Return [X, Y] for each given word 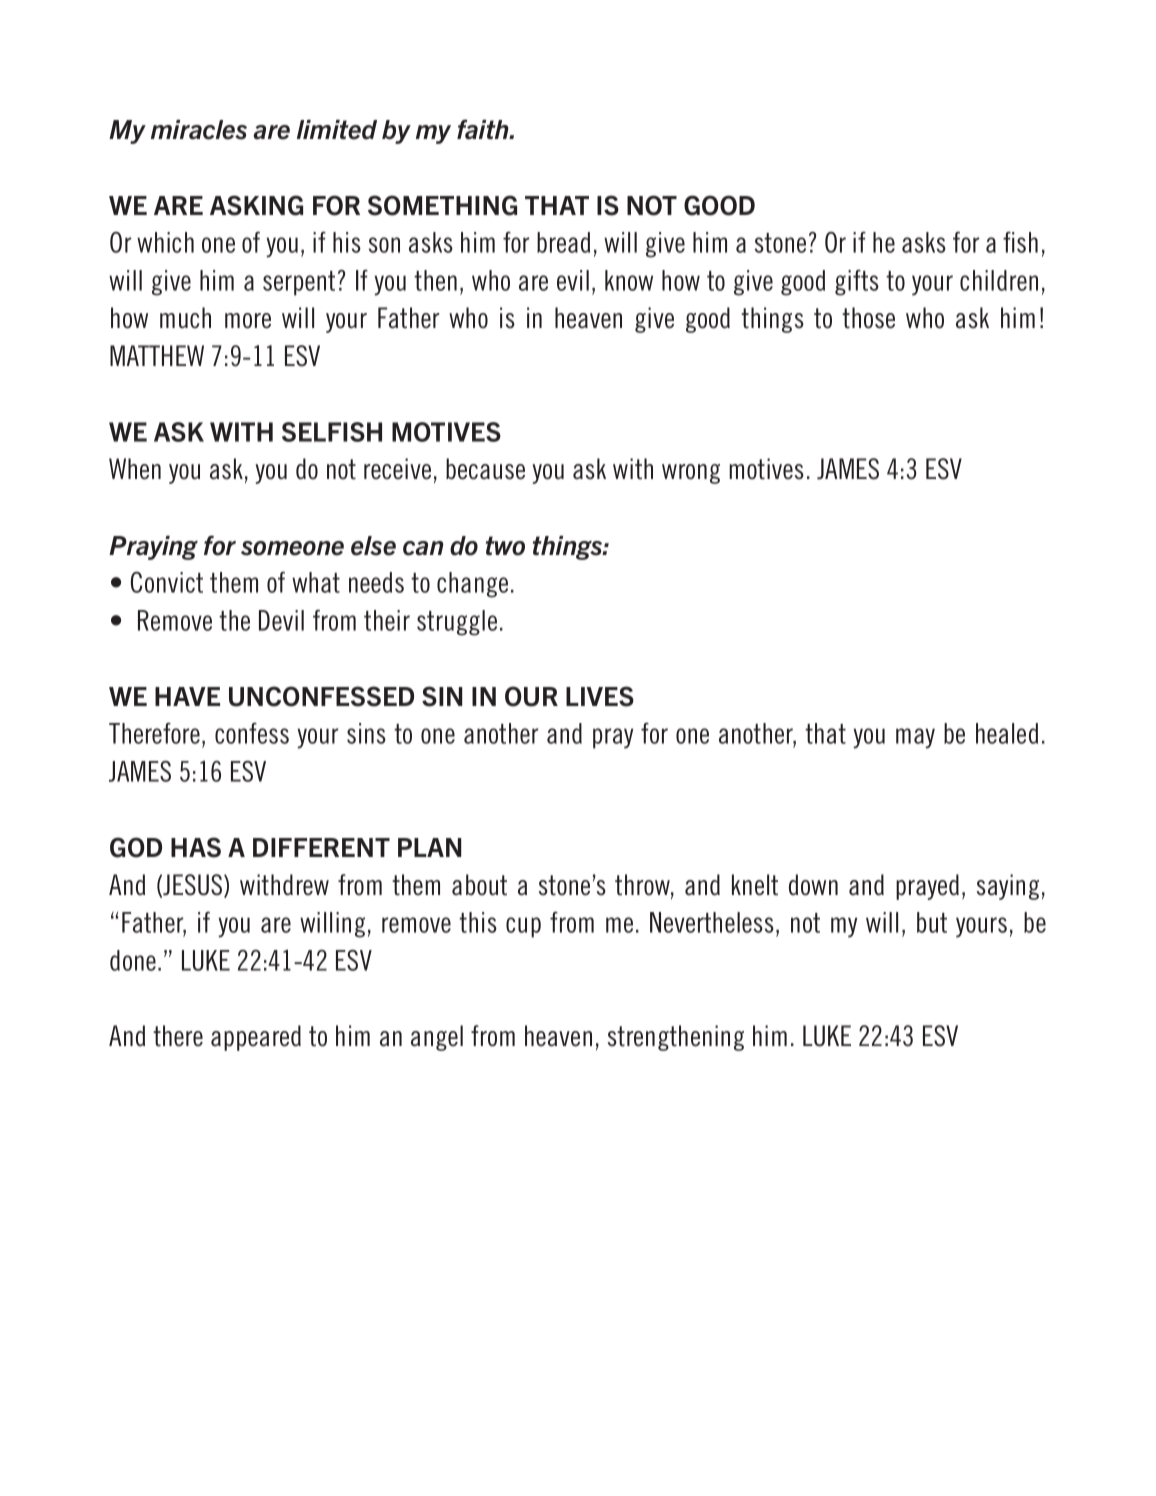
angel [437, 1038]
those [868, 318]
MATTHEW [157, 355]
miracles [199, 130]
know [629, 280]
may [915, 738]
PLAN [429, 847]
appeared [256, 1038]
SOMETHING [442, 205]
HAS [196, 847]
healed [1007, 733]
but [932, 922]
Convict [167, 582]
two [505, 546]
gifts [857, 283]
